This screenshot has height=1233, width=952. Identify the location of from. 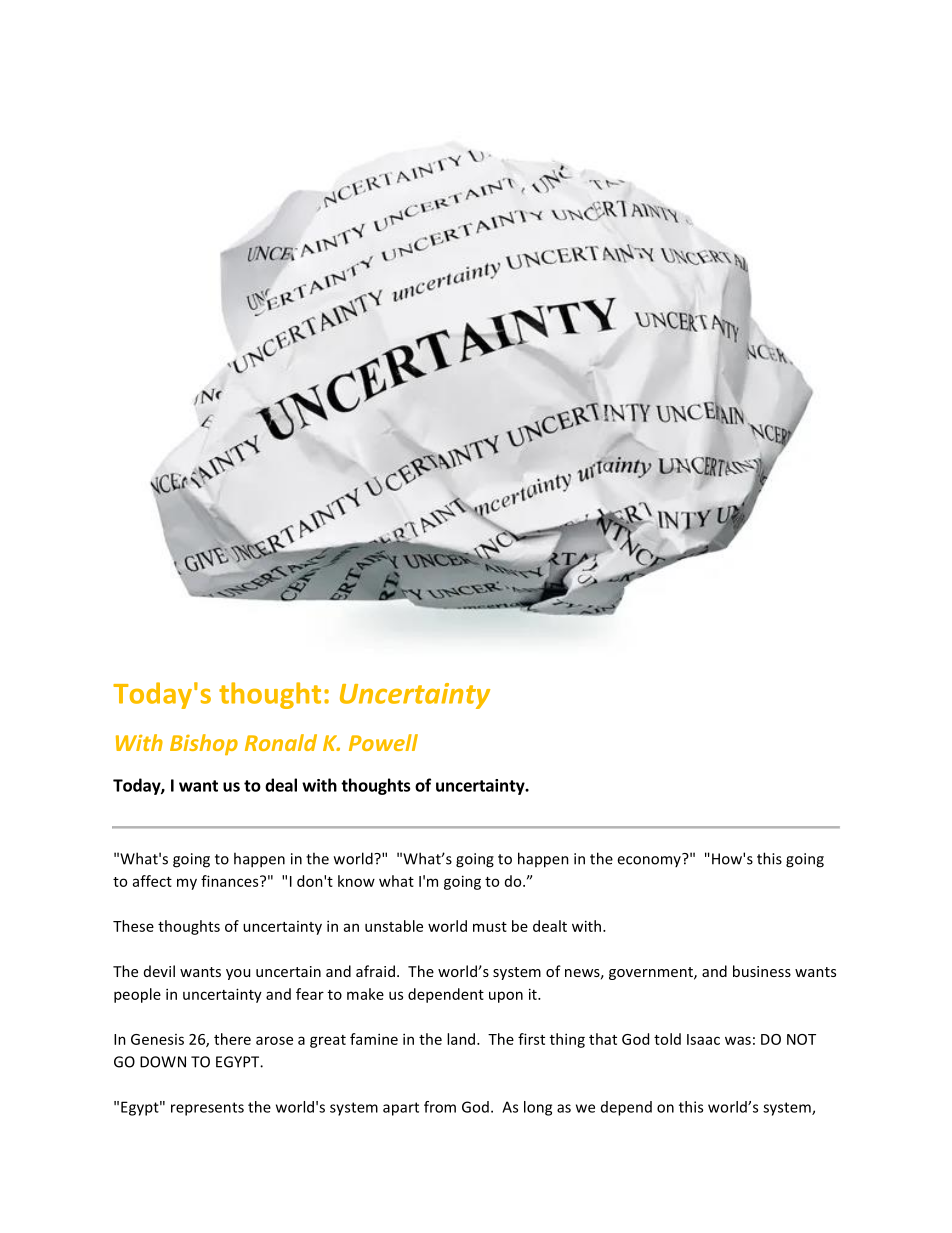
(440, 1107).
